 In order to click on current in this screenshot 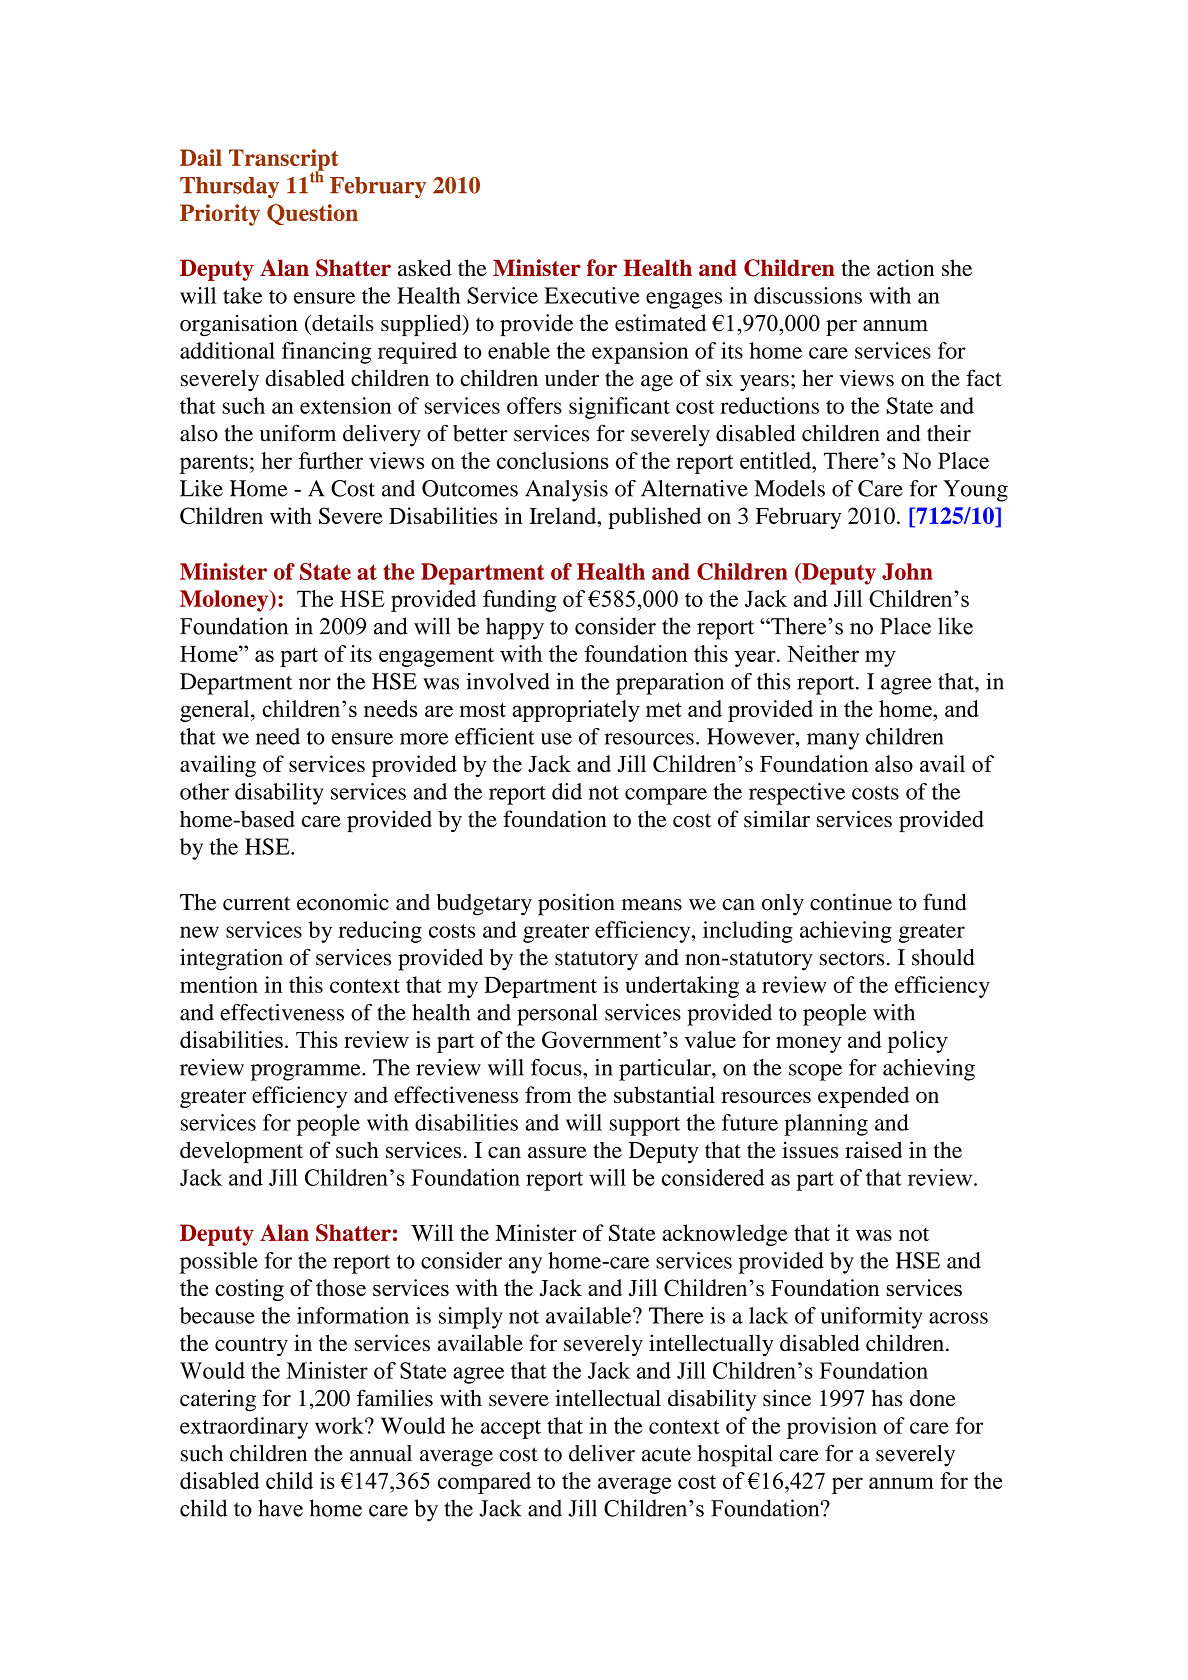, I will do `click(257, 903)`.
